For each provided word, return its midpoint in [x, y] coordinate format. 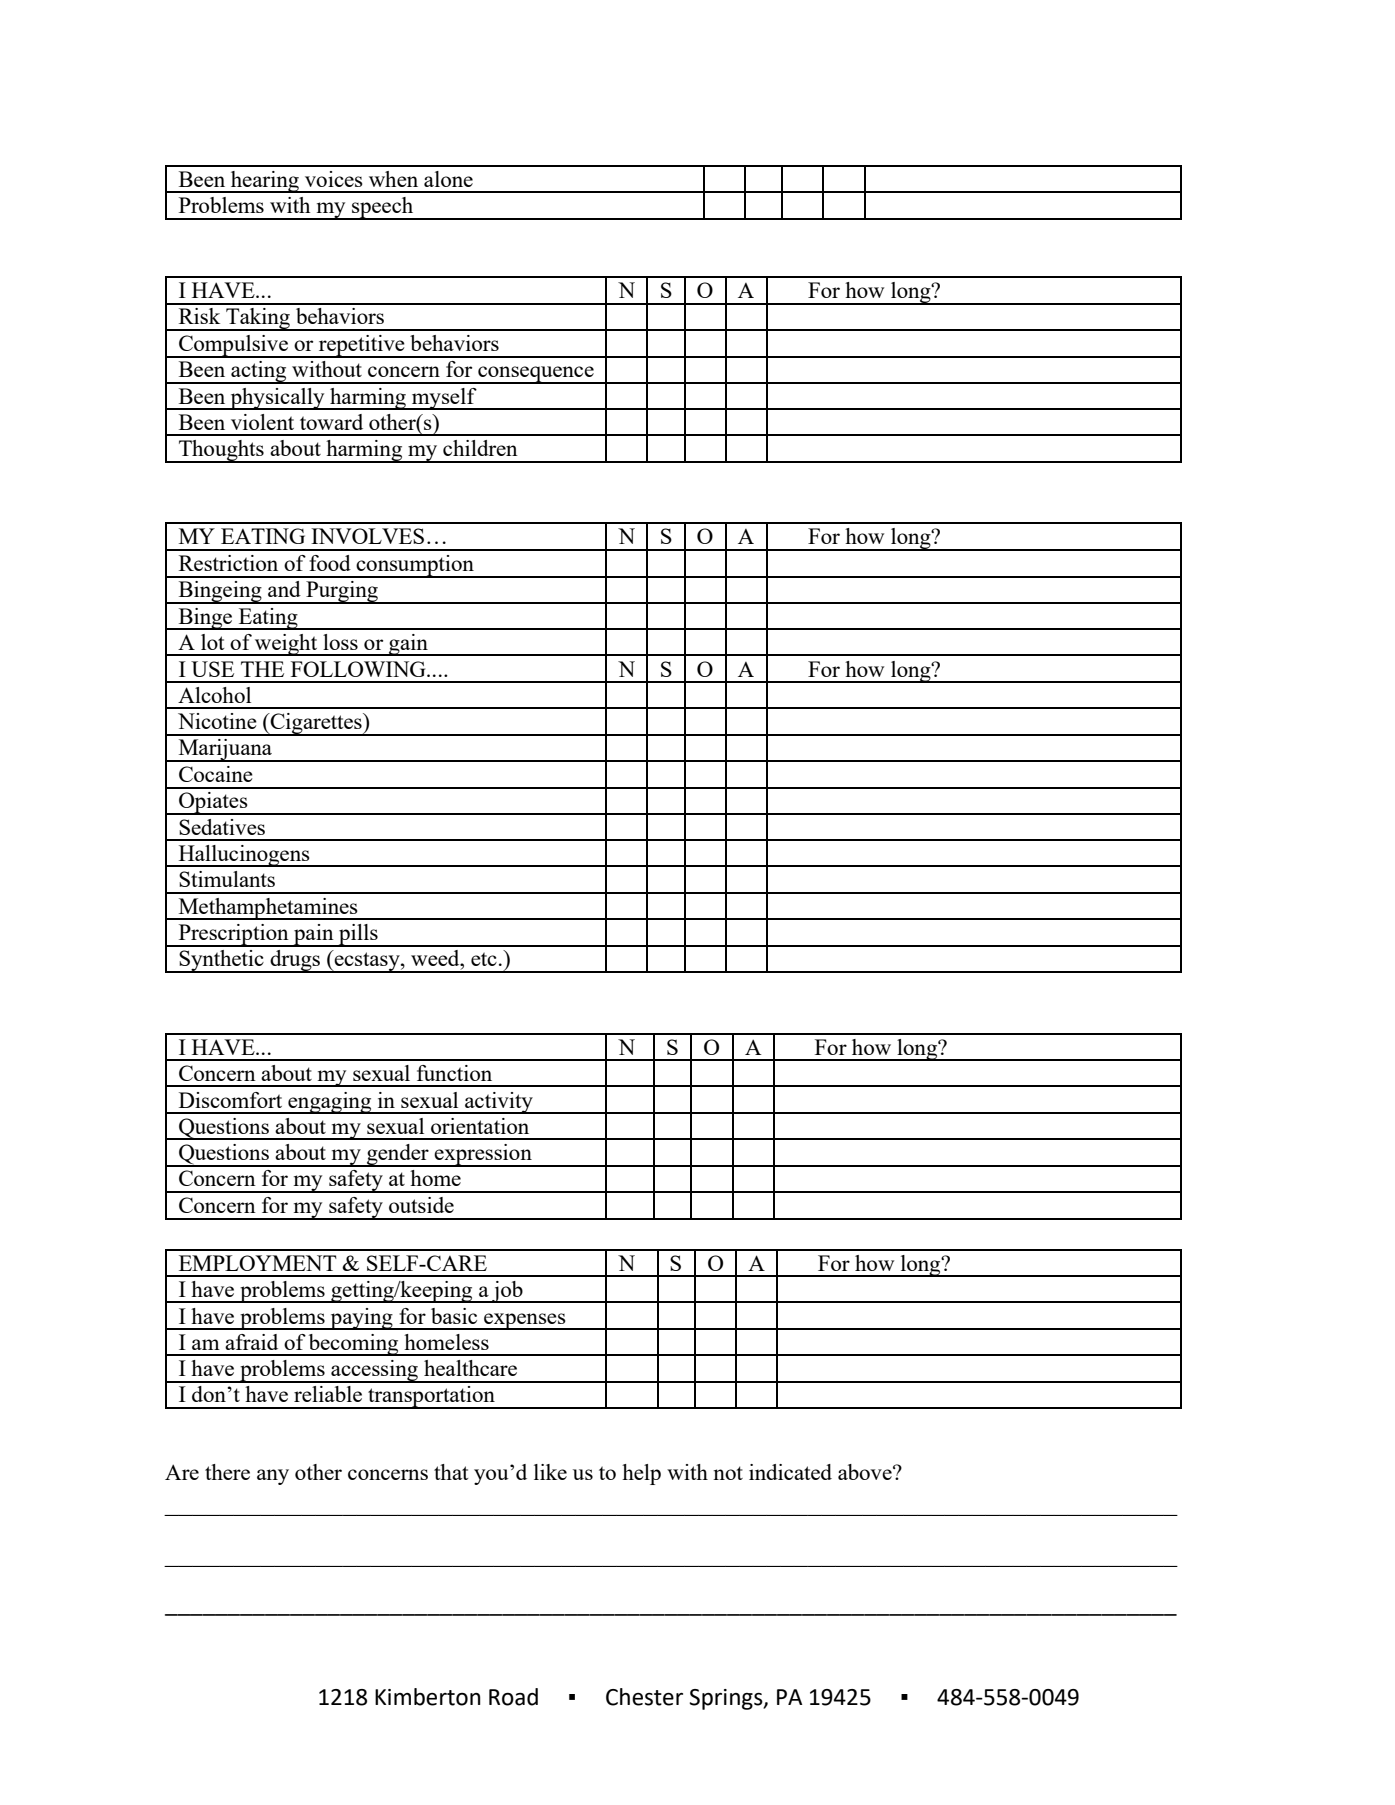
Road [513, 1697]
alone [448, 179]
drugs [295, 961]
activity [499, 1103]
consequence [536, 375]
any [273, 1477]
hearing [265, 182]
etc [484, 959]
